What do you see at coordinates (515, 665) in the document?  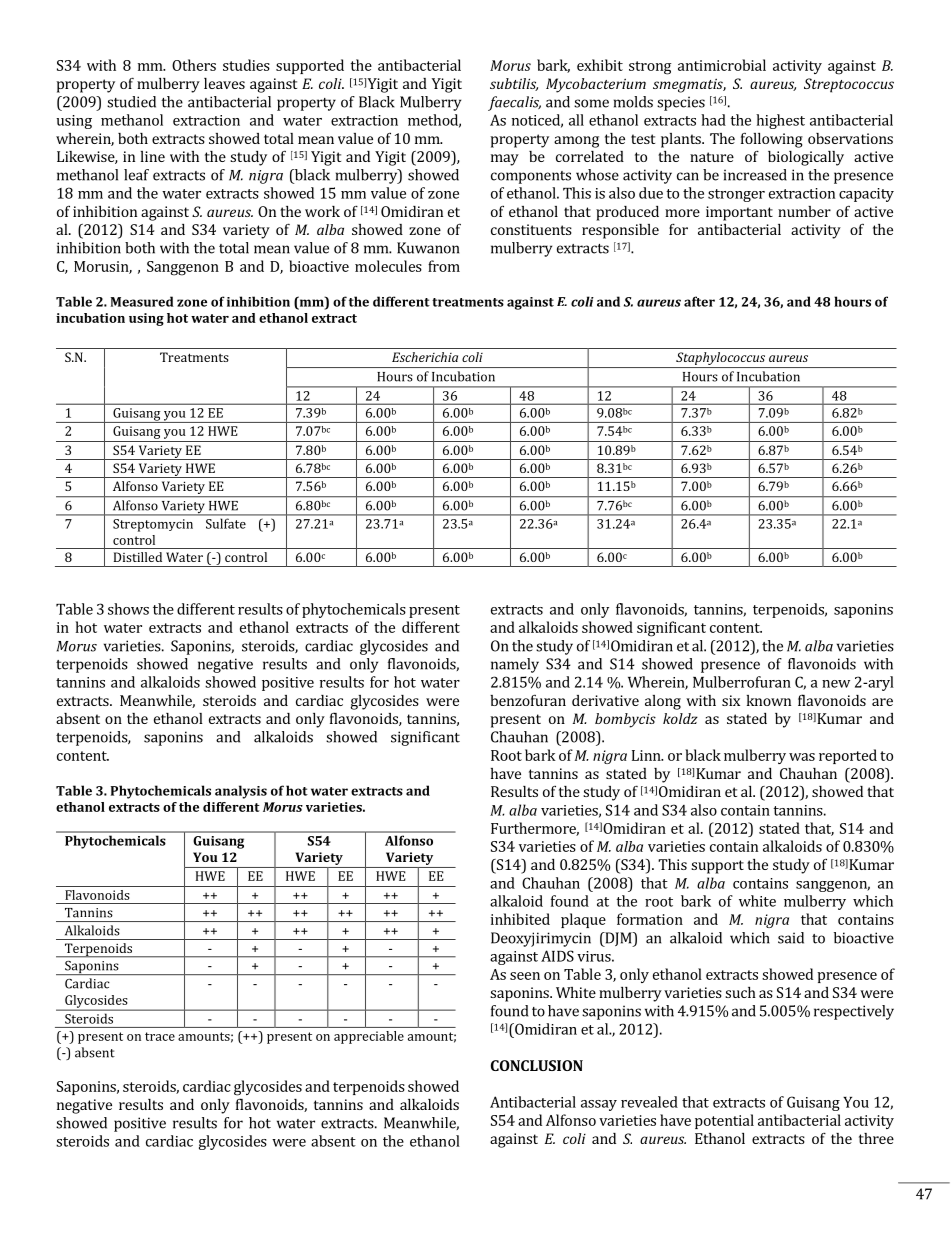 I see `namely` at bounding box center [515, 665].
